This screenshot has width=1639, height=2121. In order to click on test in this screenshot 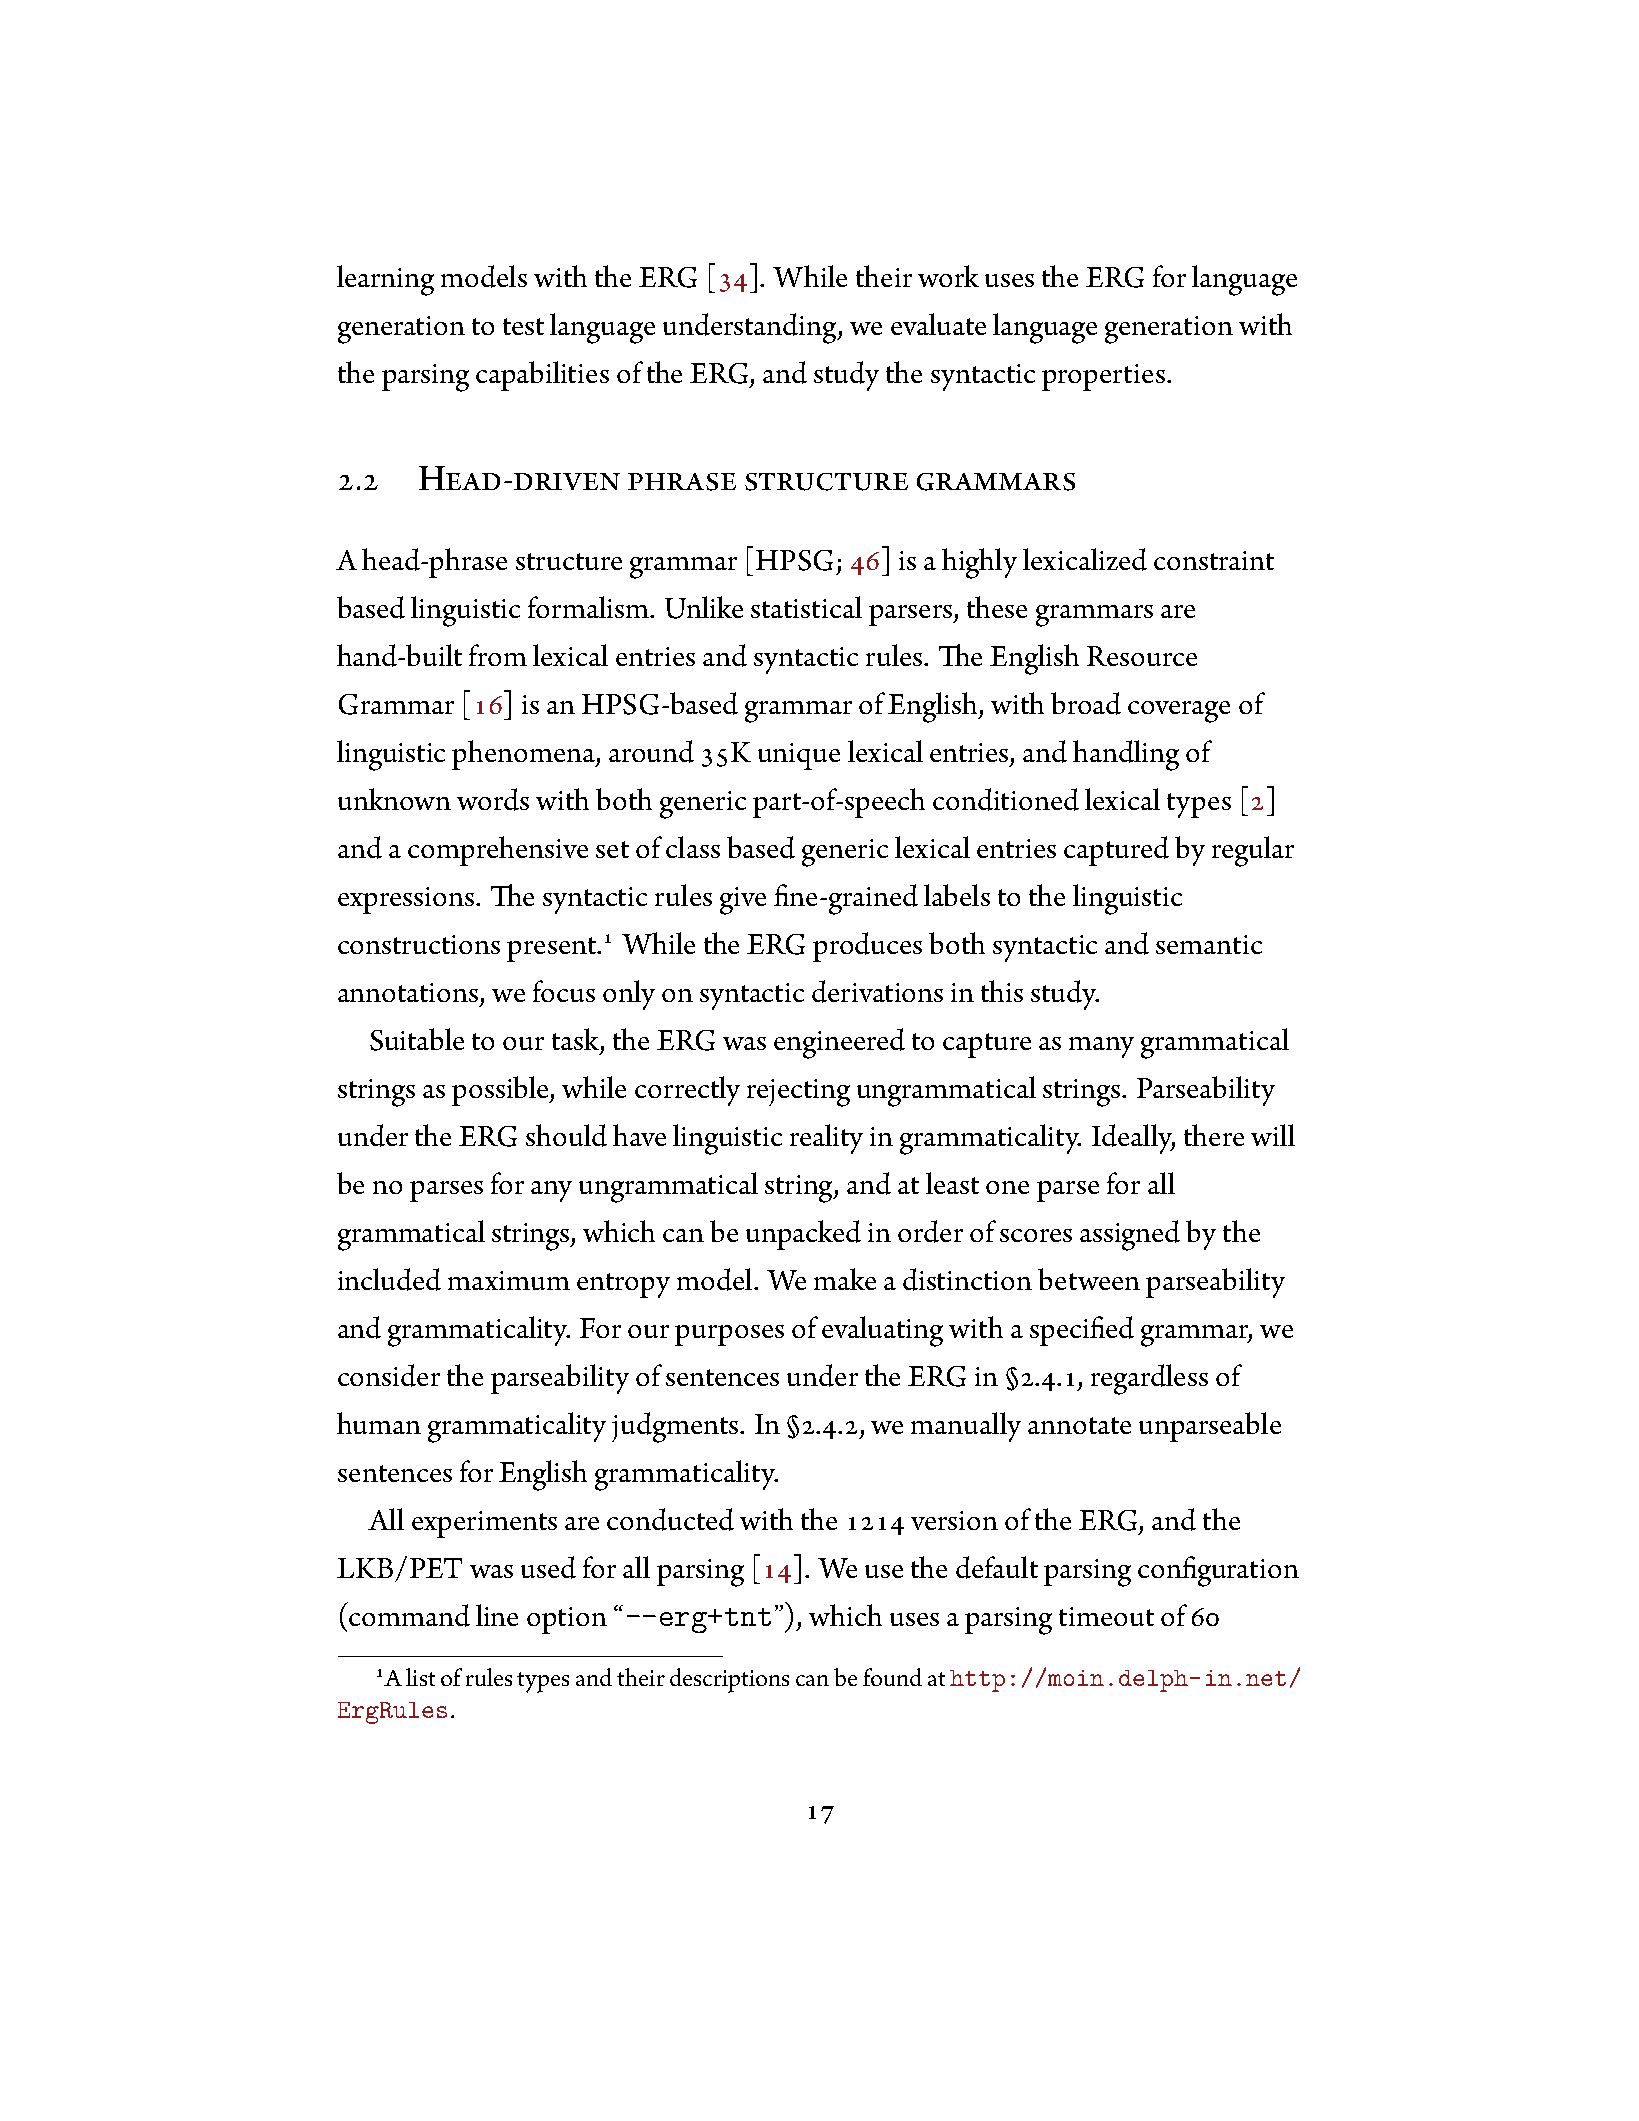, I will do `click(523, 326)`.
